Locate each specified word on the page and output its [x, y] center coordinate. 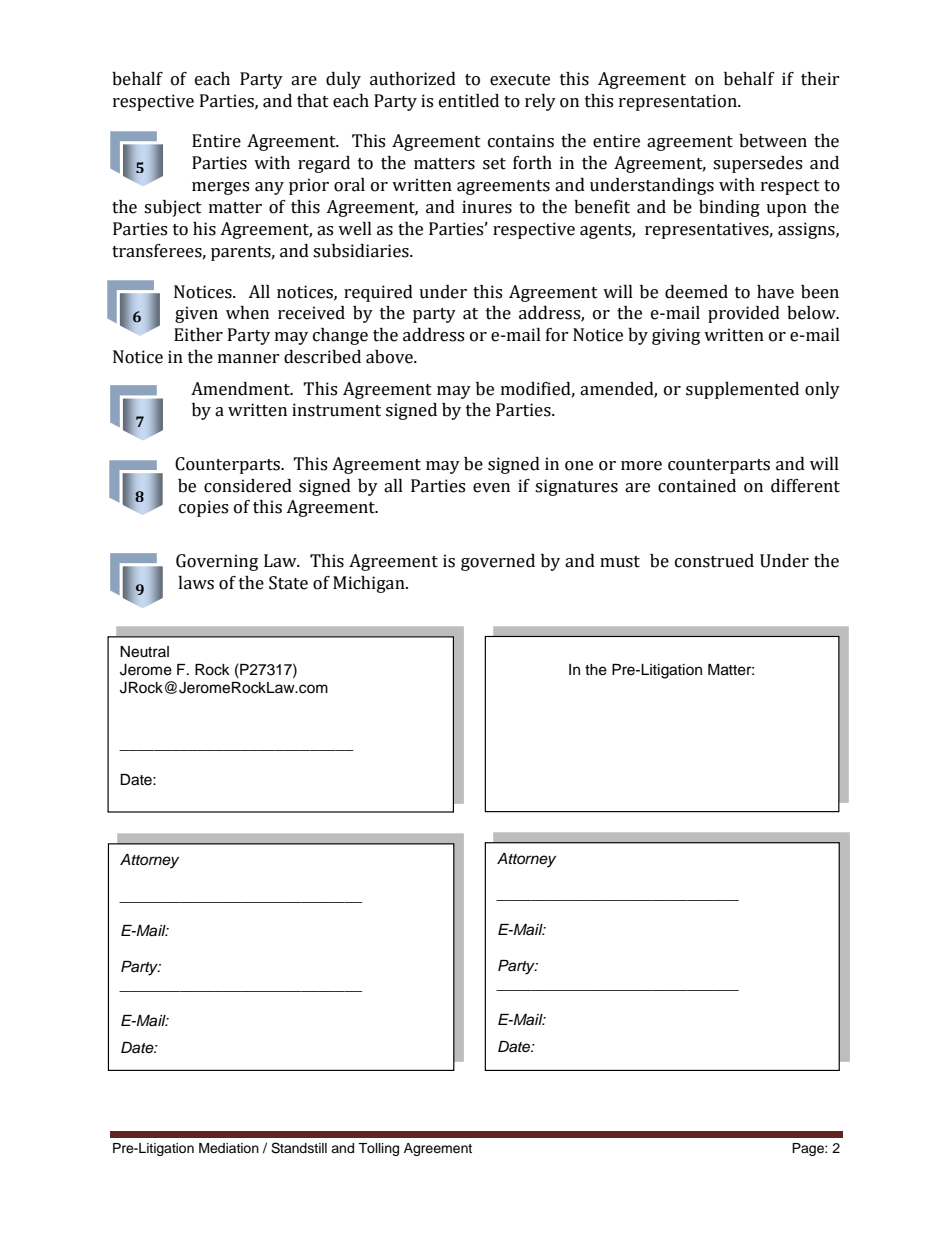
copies [203, 508]
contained [697, 486]
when [247, 313]
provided [744, 314]
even [491, 488]
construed [714, 561]
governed [498, 562]
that [313, 101]
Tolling [378, 1149]
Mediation [229, 1148]
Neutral [144, 652]
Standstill [299, 1148]
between [773, 141]
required [378, 293]
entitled [469, 101]
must [620, 562]
